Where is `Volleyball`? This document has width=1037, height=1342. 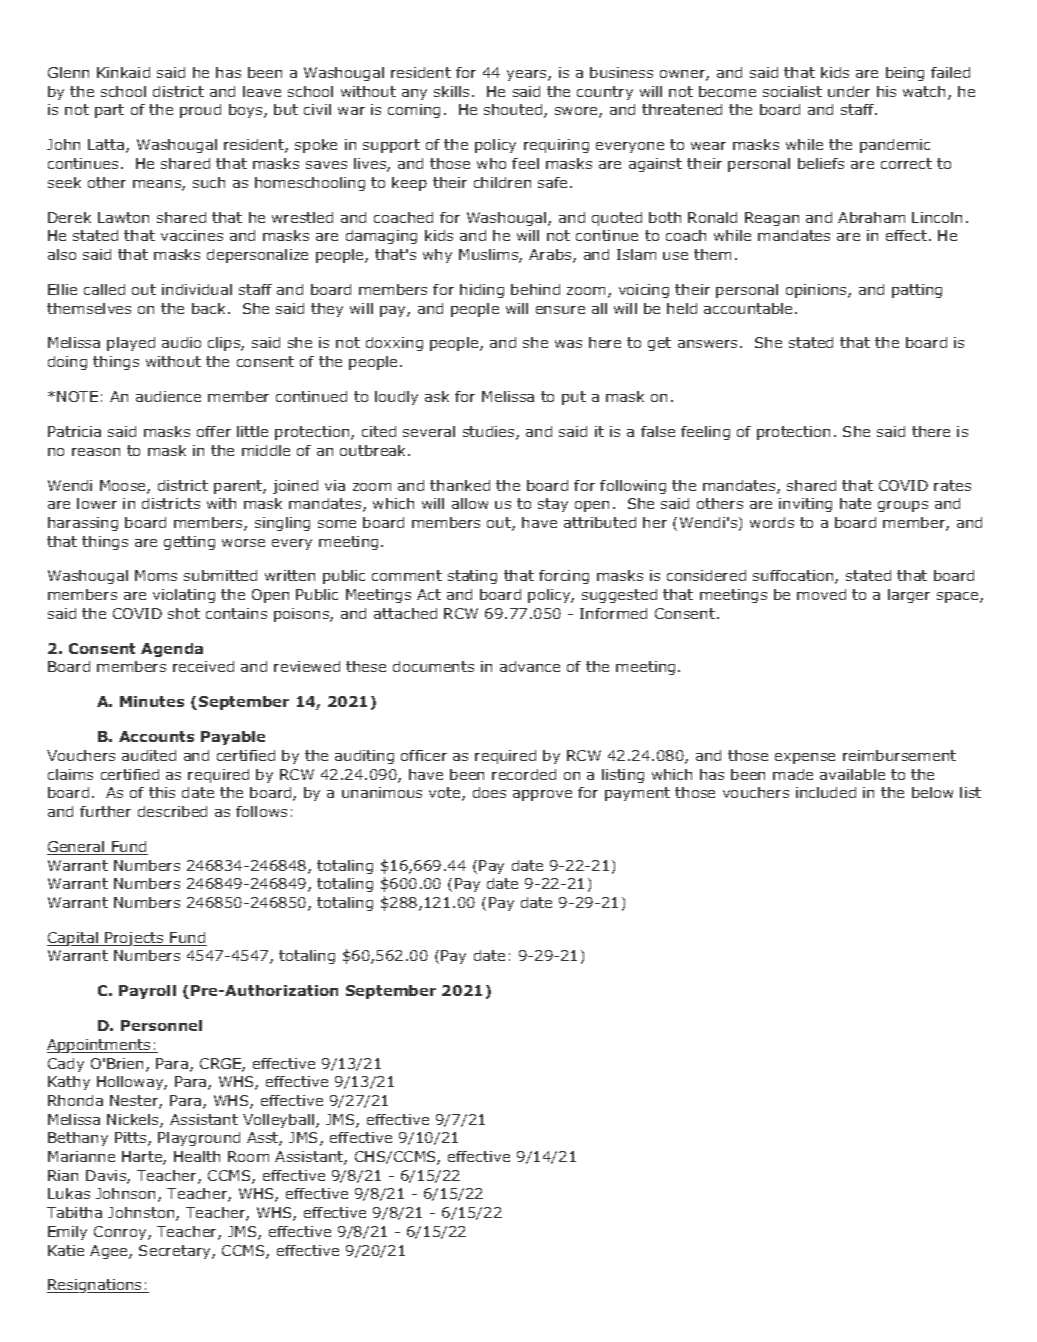
Volleyball is located at coordinates (278, 1121).
